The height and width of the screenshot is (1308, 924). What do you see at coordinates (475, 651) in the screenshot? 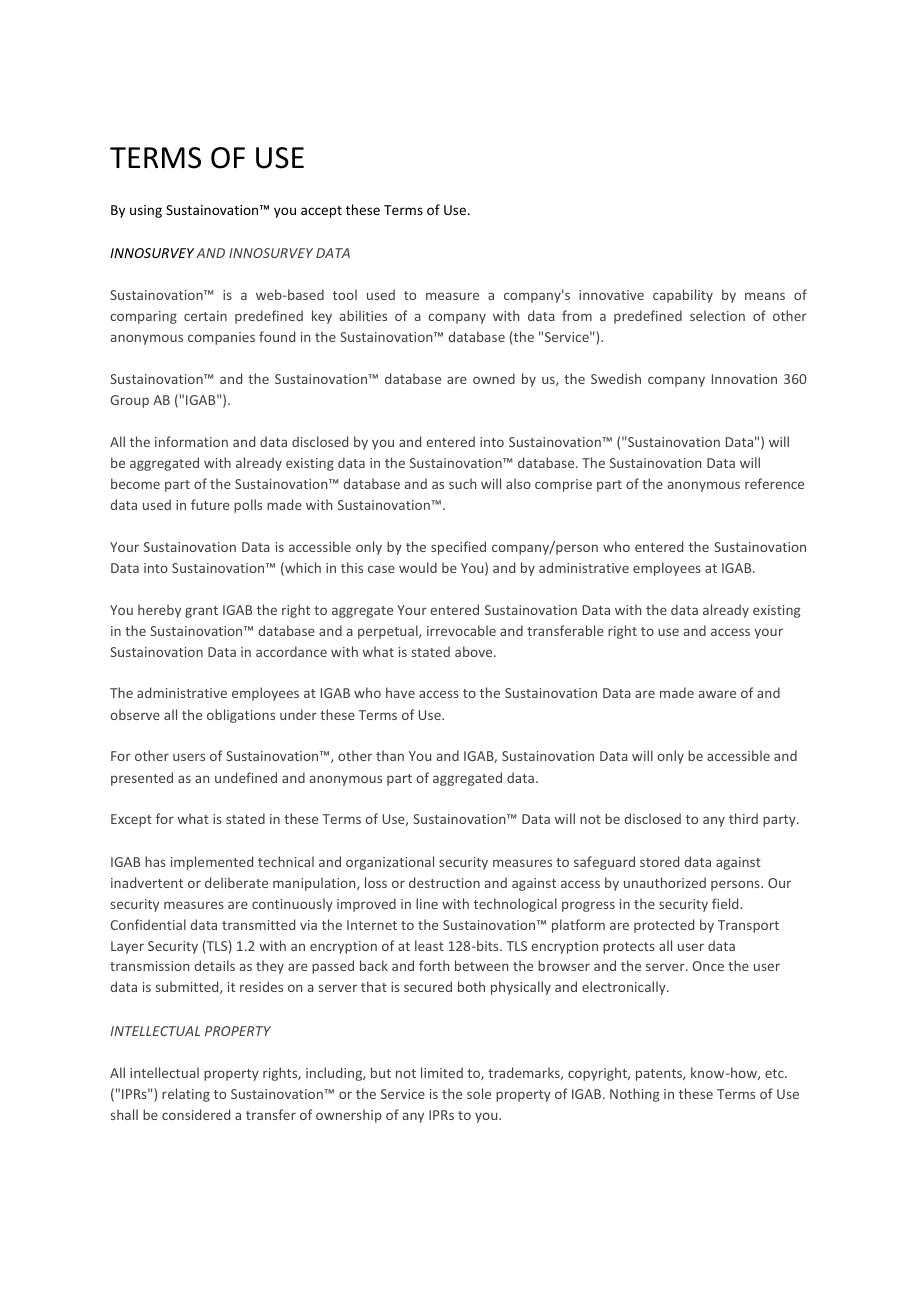
I see `above` at bounding box center [475, 651].
